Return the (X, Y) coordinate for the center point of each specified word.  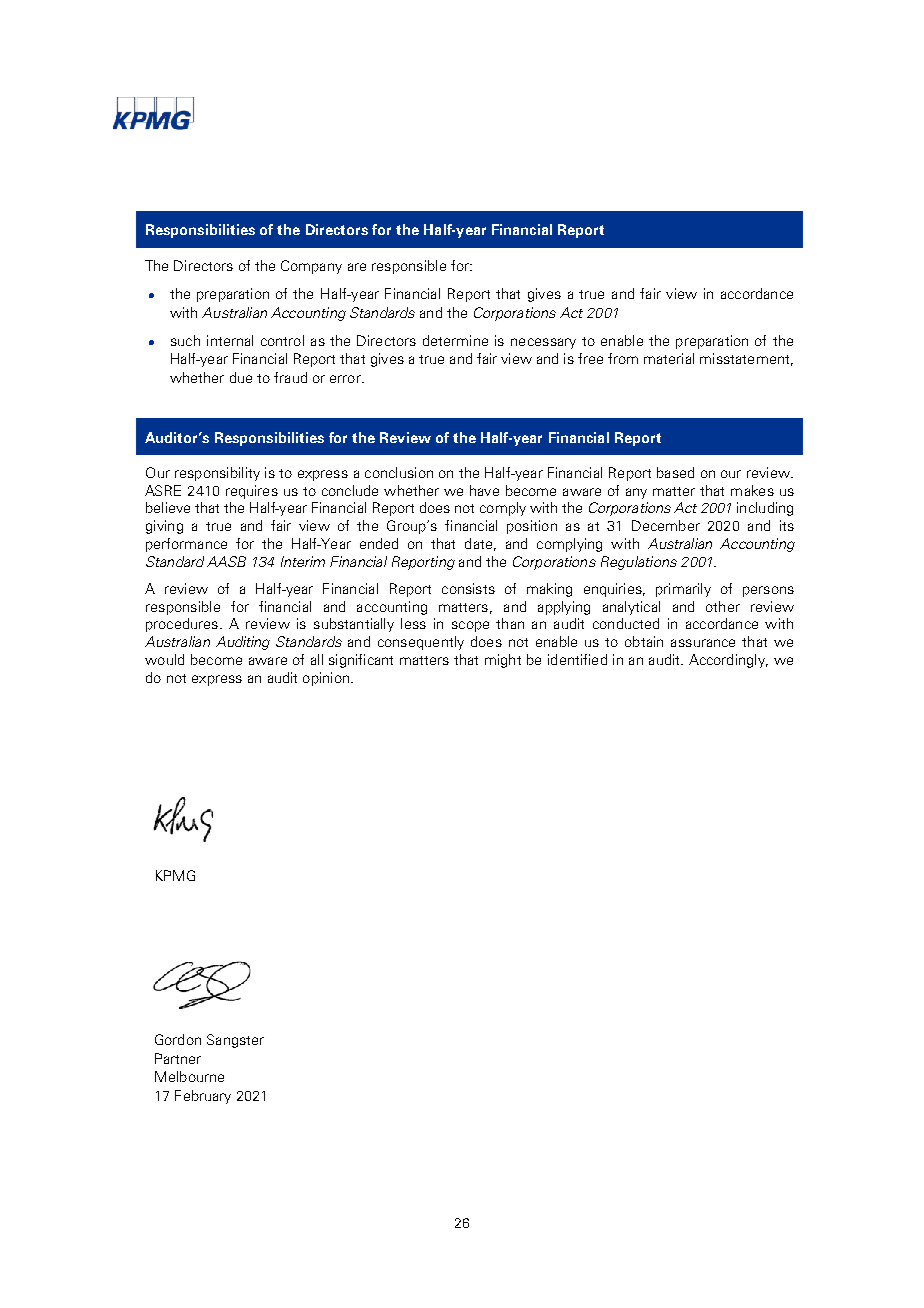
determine (455, 340)
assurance (703, 643)
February (203, 1097)
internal (230, 340)
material (669, 358)
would (164, 659)
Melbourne (189, 1076)
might (503, 661)
